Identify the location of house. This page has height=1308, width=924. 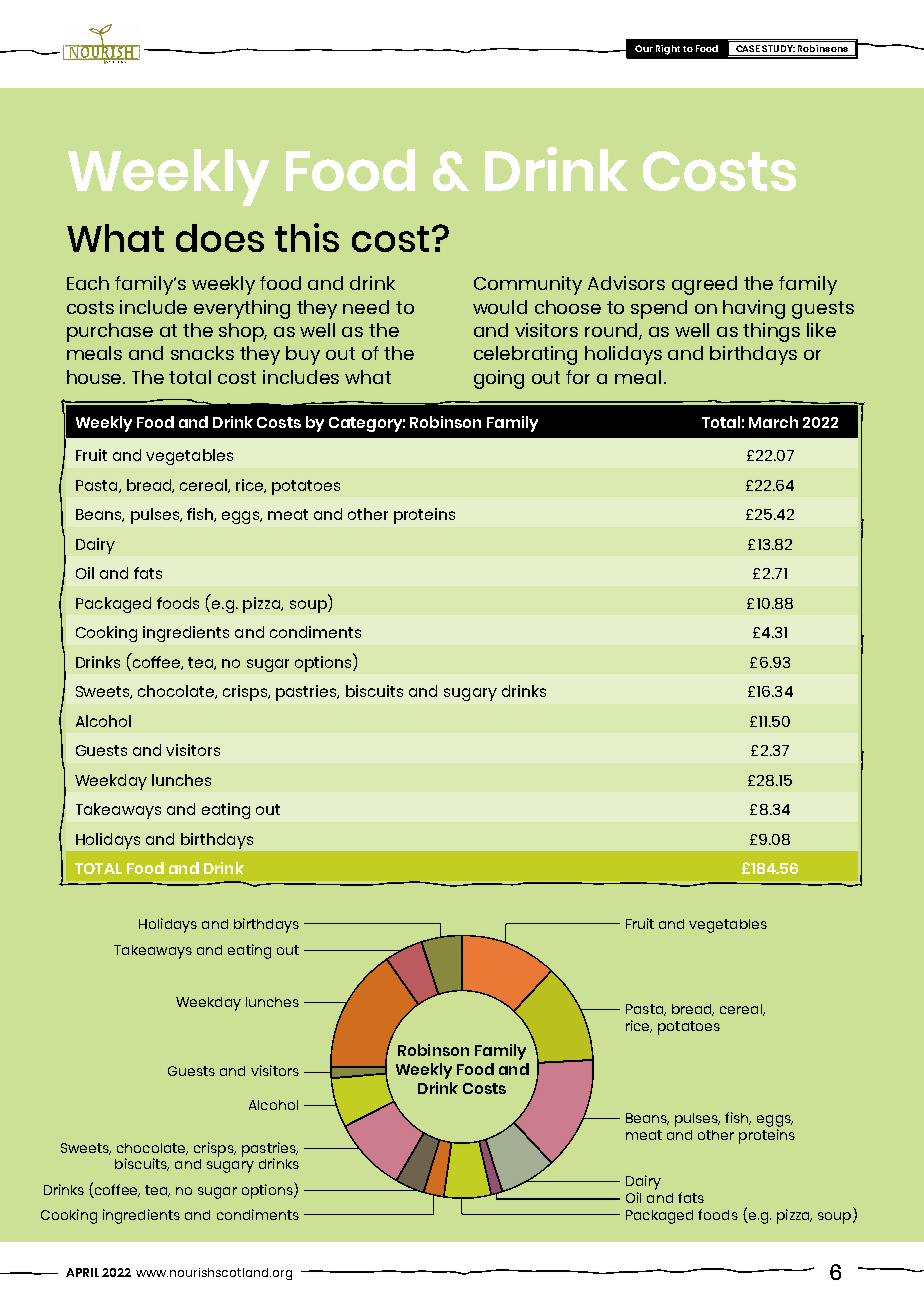
(96, 377).
